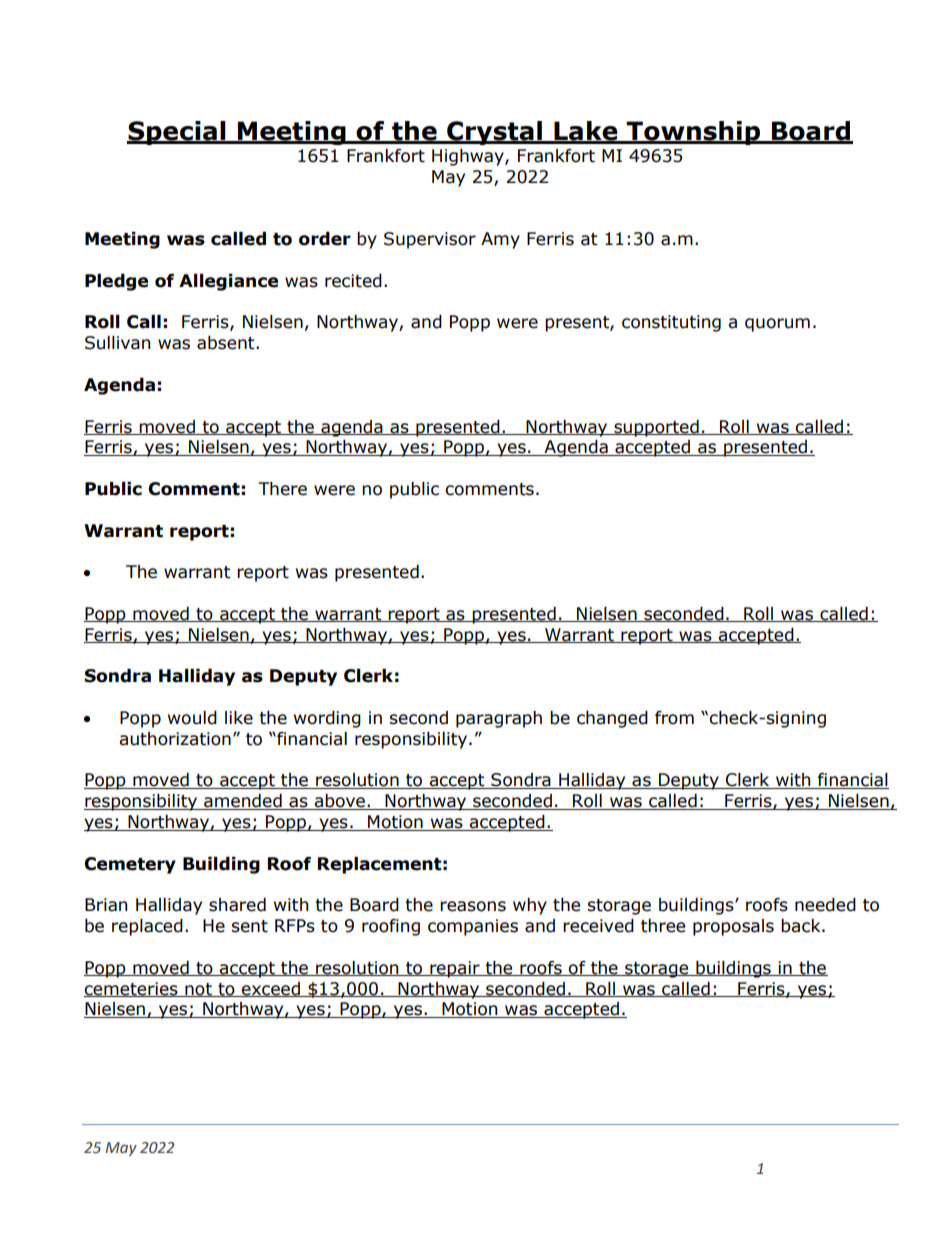 This document has width=952, height=1233. Describe the element at coordinates (694, 133) in the document. I see `Township` at that location.
